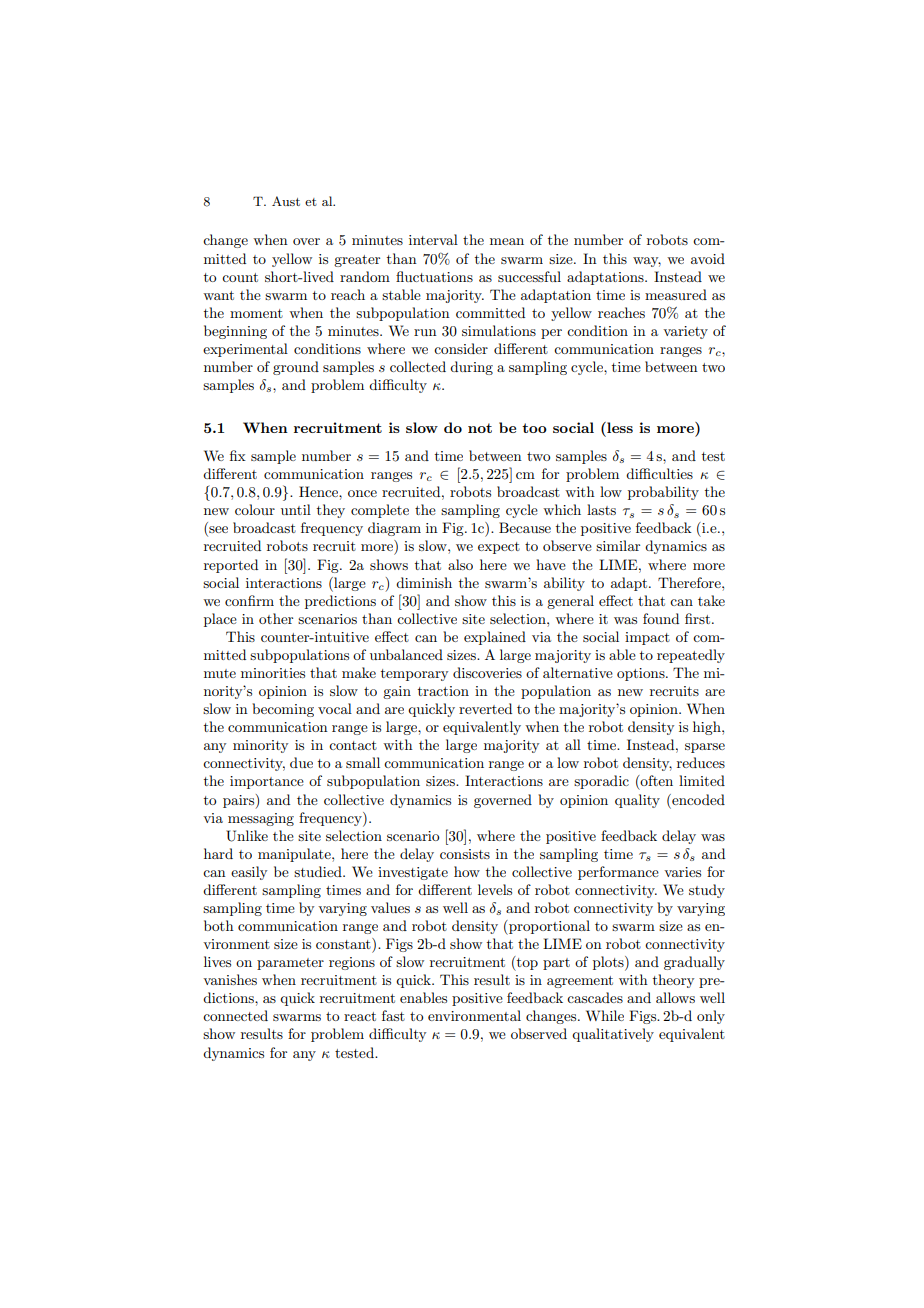 This screenshot has width=924, height=1308. What do you see at coordinates (637, 801) in the screenshot?
I see `quality` at bounding box center [637, 801].
